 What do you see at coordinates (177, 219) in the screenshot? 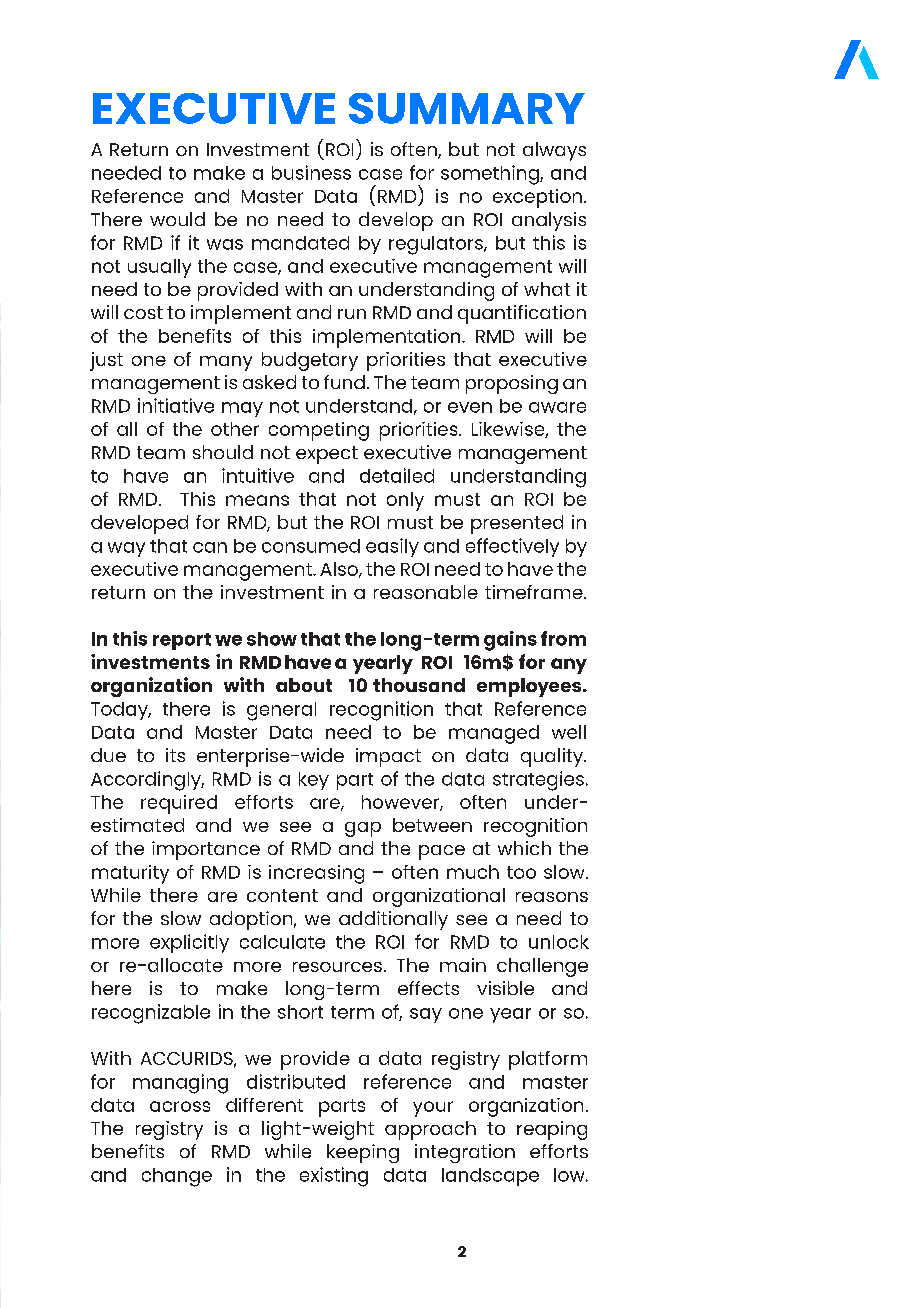
I see `would` at bounding box center [177, 219].
